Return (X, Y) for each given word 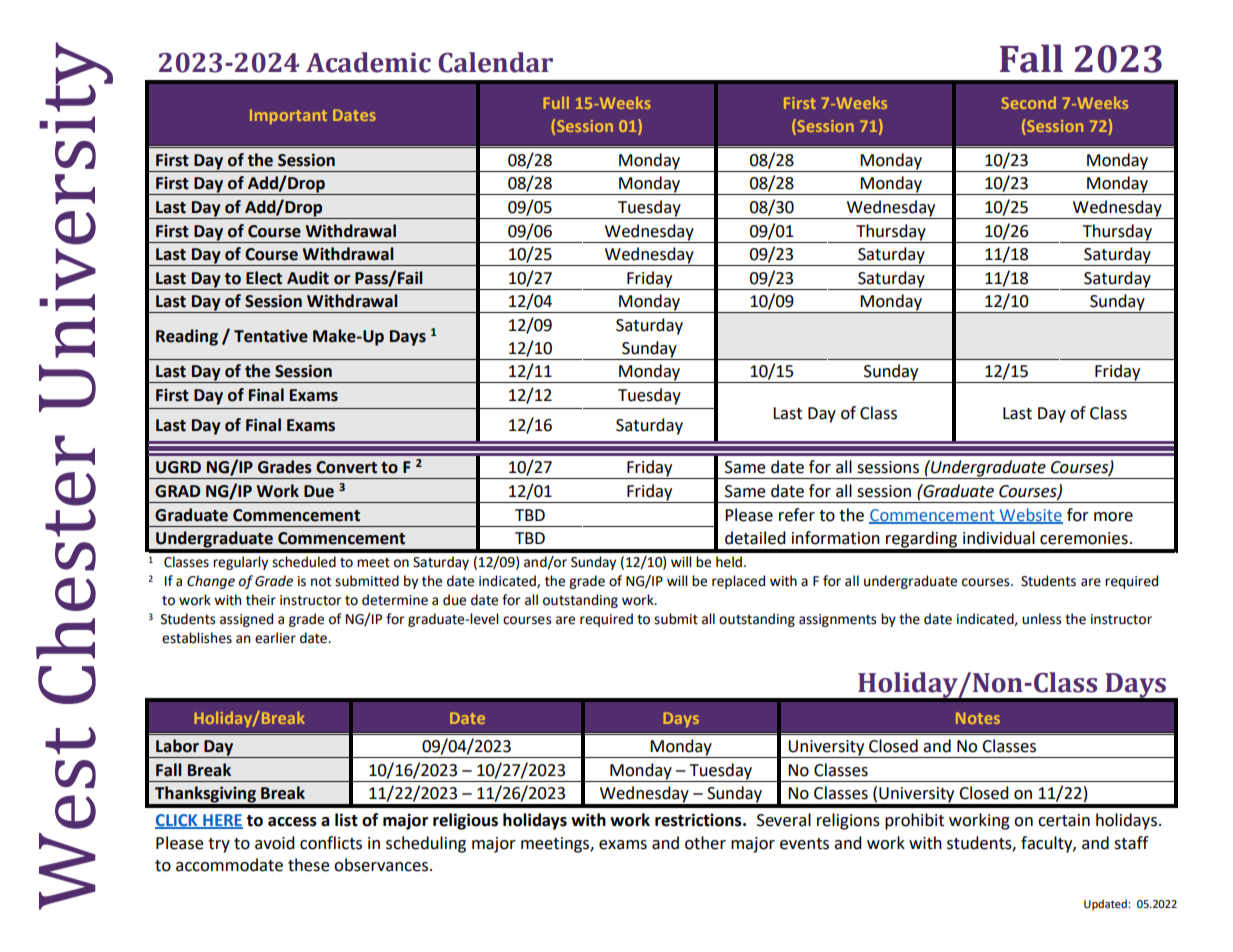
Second (1029, 103)
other (705, 843)
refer (797, 515)
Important (288, 116)
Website (1030, 516)
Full (556, 102)
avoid (275, 843)
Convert (346, 467)
